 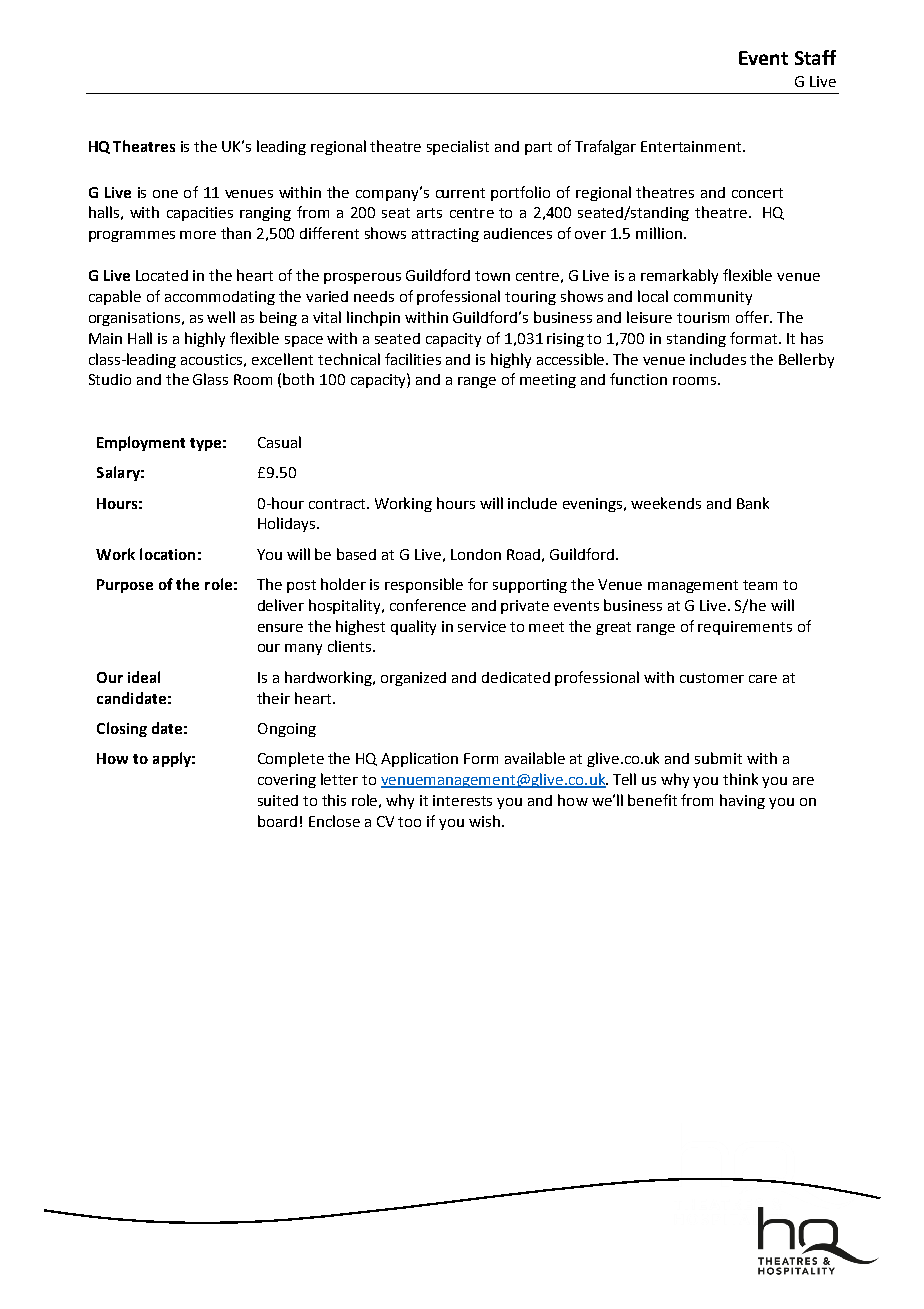 I want to click on specialist, so click(x=458, y=147).
